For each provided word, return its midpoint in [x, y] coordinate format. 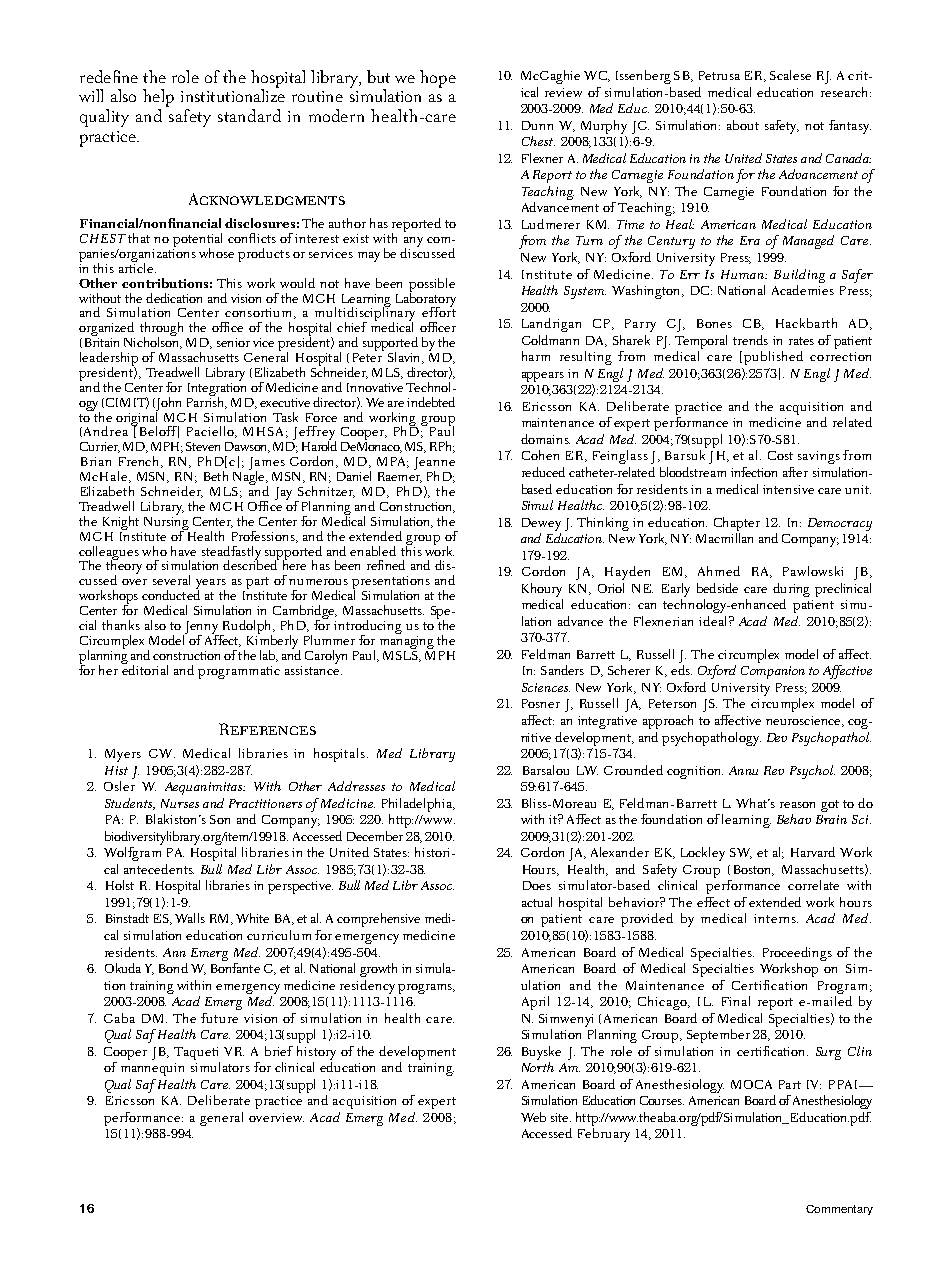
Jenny [202, 629]
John [168, 405]
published [773, 358]
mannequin [152, 1069]
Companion [773, 672]
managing [407, 642]
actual [537, 902]
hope [438, 79]
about [743, 125]
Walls [190, 918]
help [158, 99]
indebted [431, 402]
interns [776, 918]
